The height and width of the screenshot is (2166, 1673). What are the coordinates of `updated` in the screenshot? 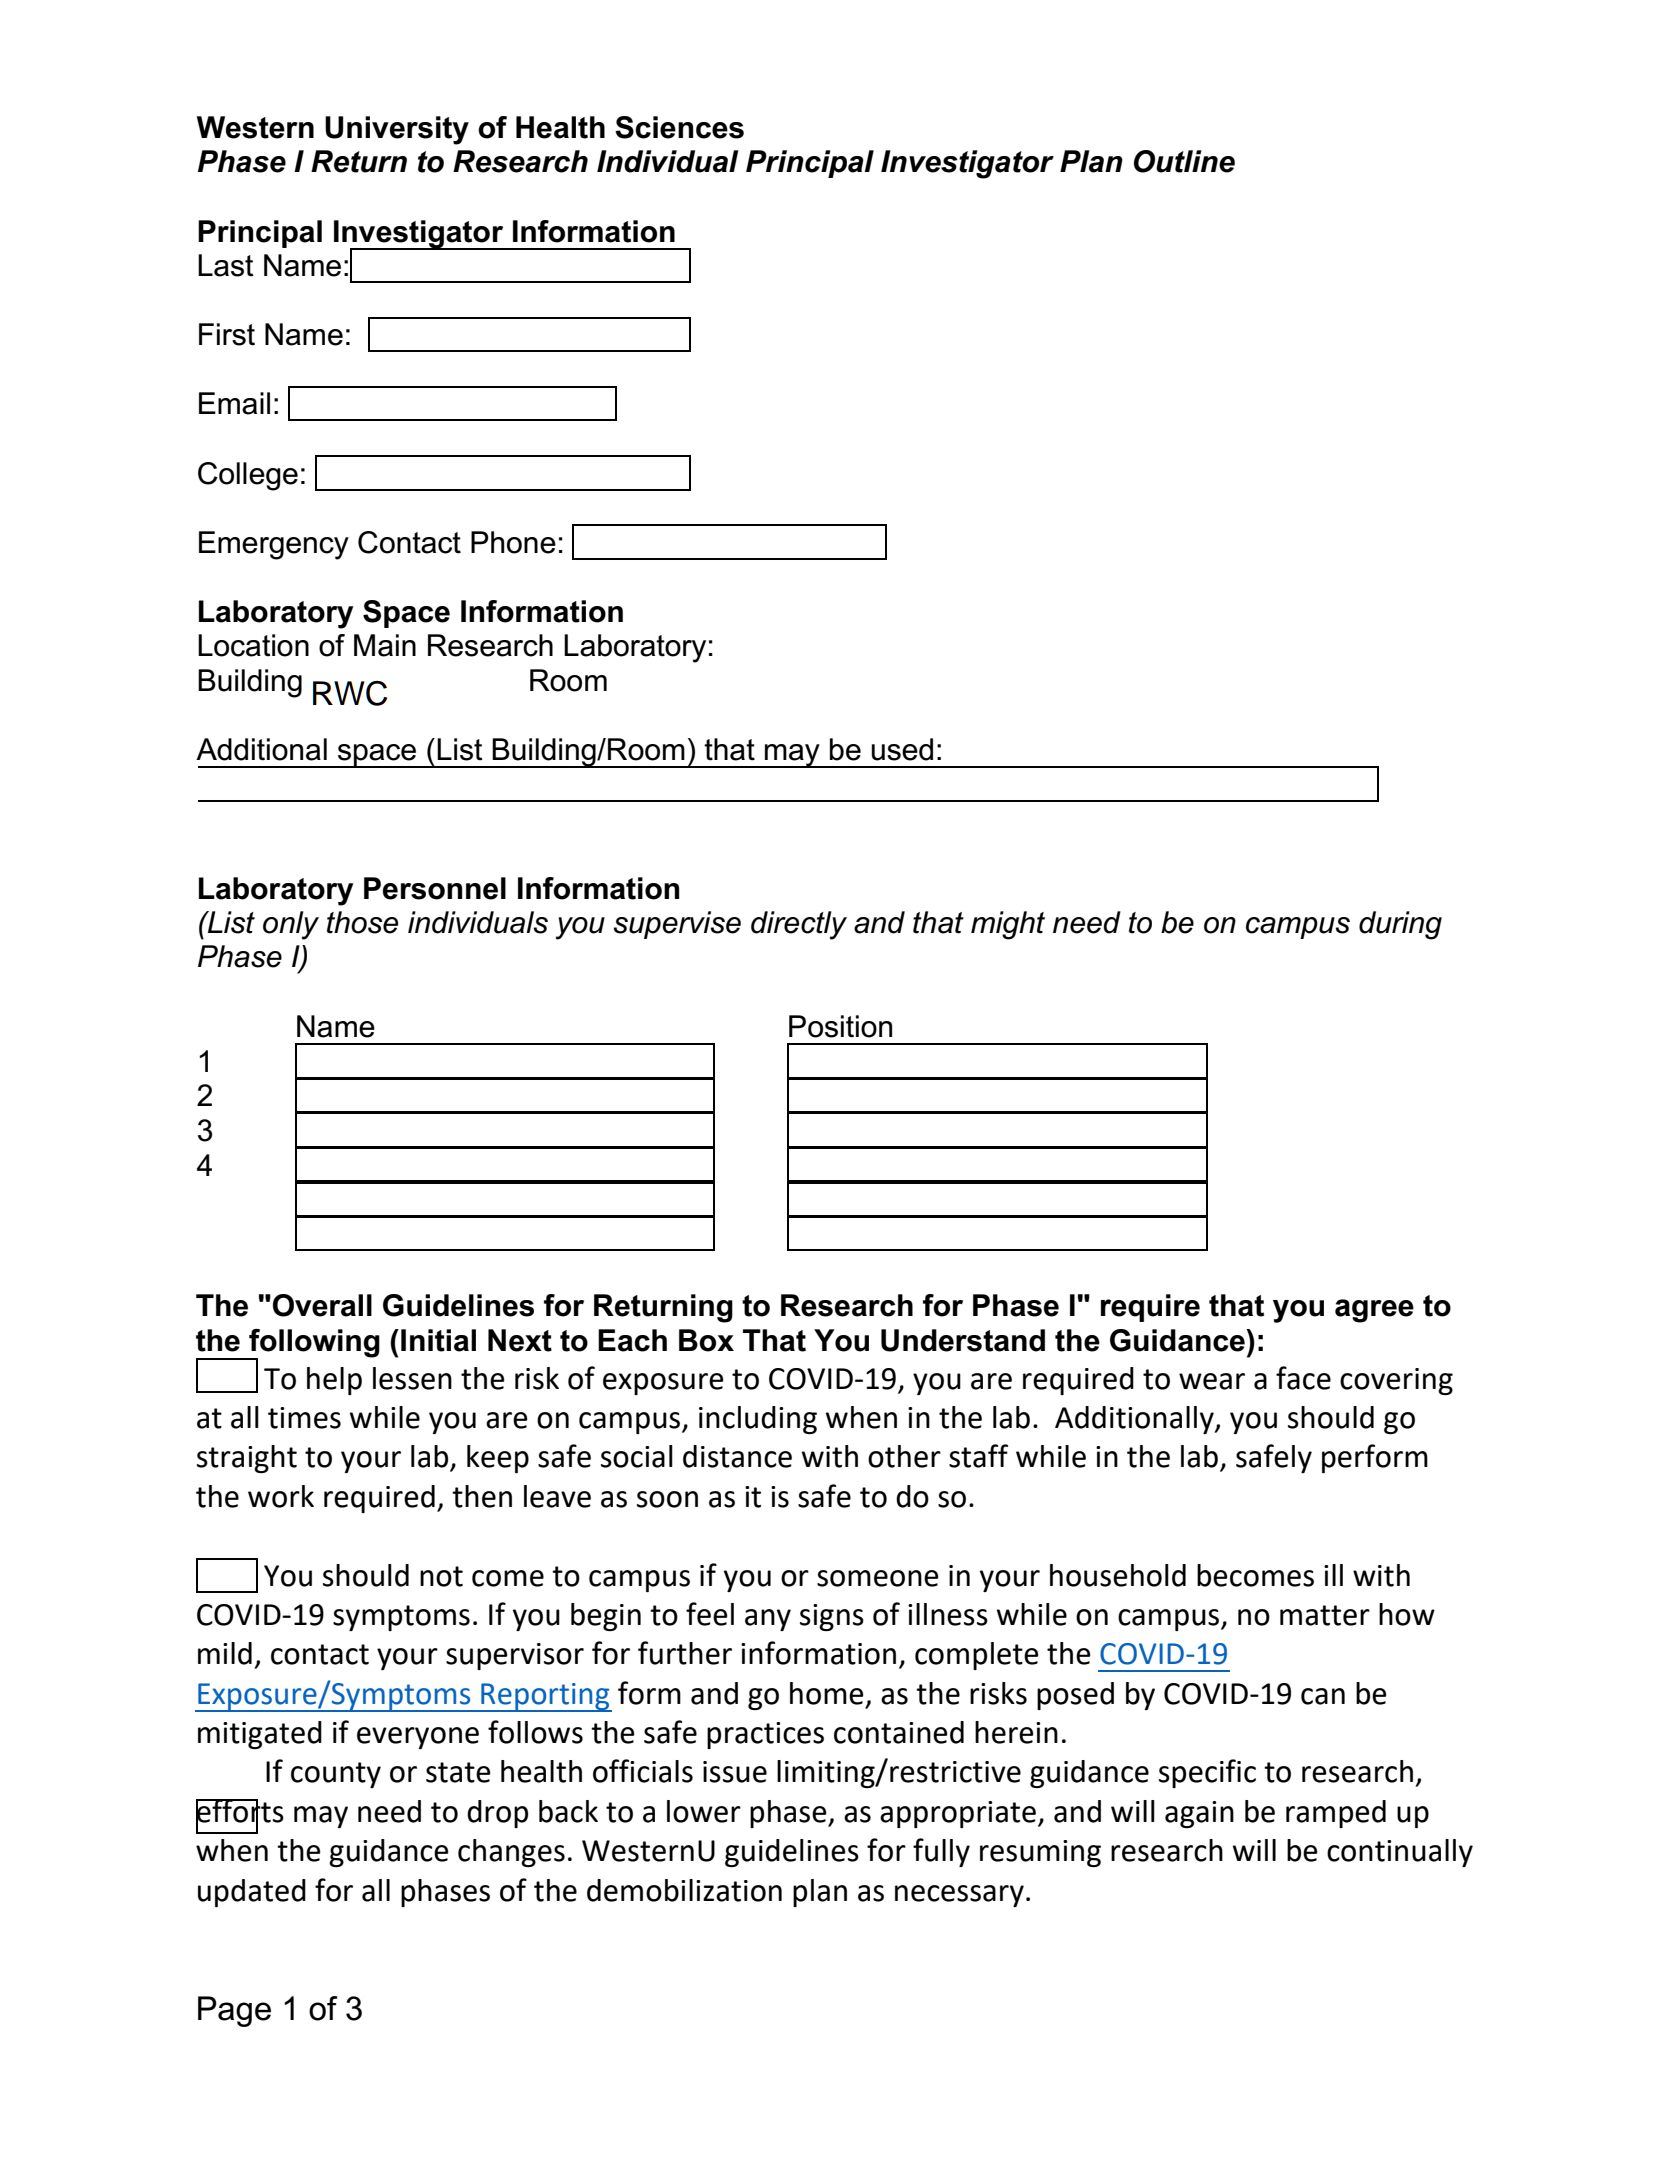 It's located at (252, 1893).
